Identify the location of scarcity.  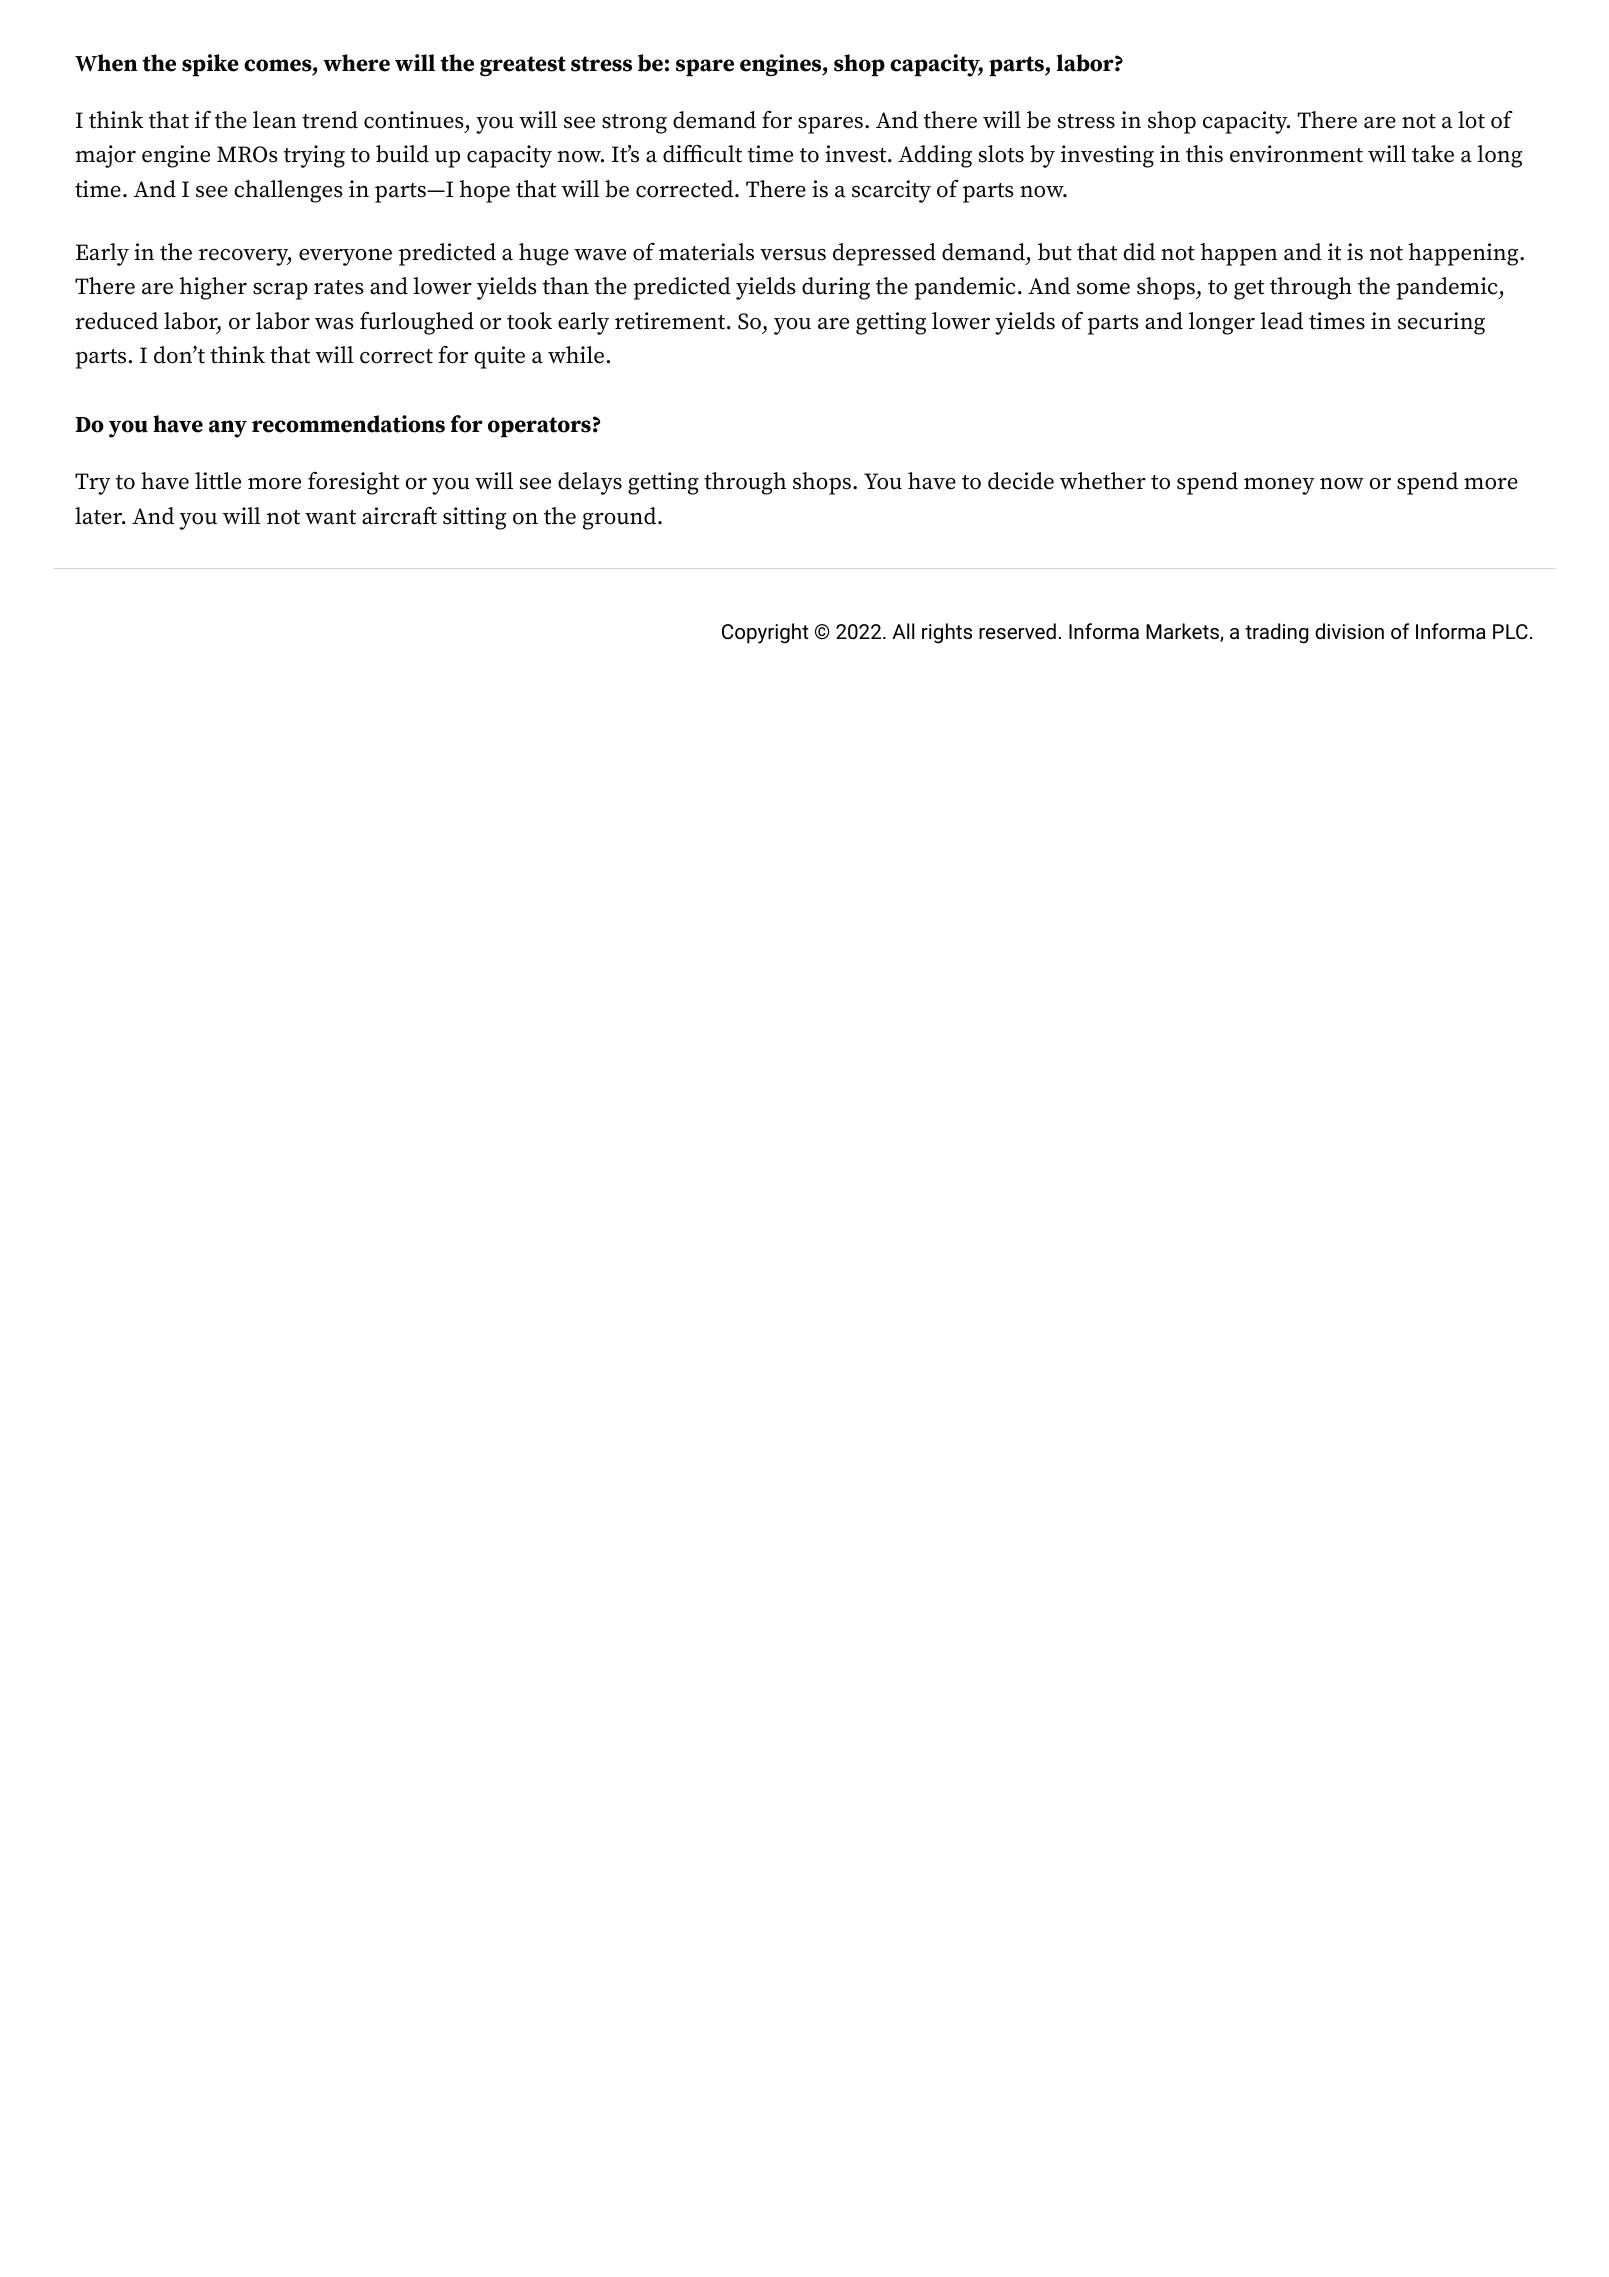
(891, 191).
